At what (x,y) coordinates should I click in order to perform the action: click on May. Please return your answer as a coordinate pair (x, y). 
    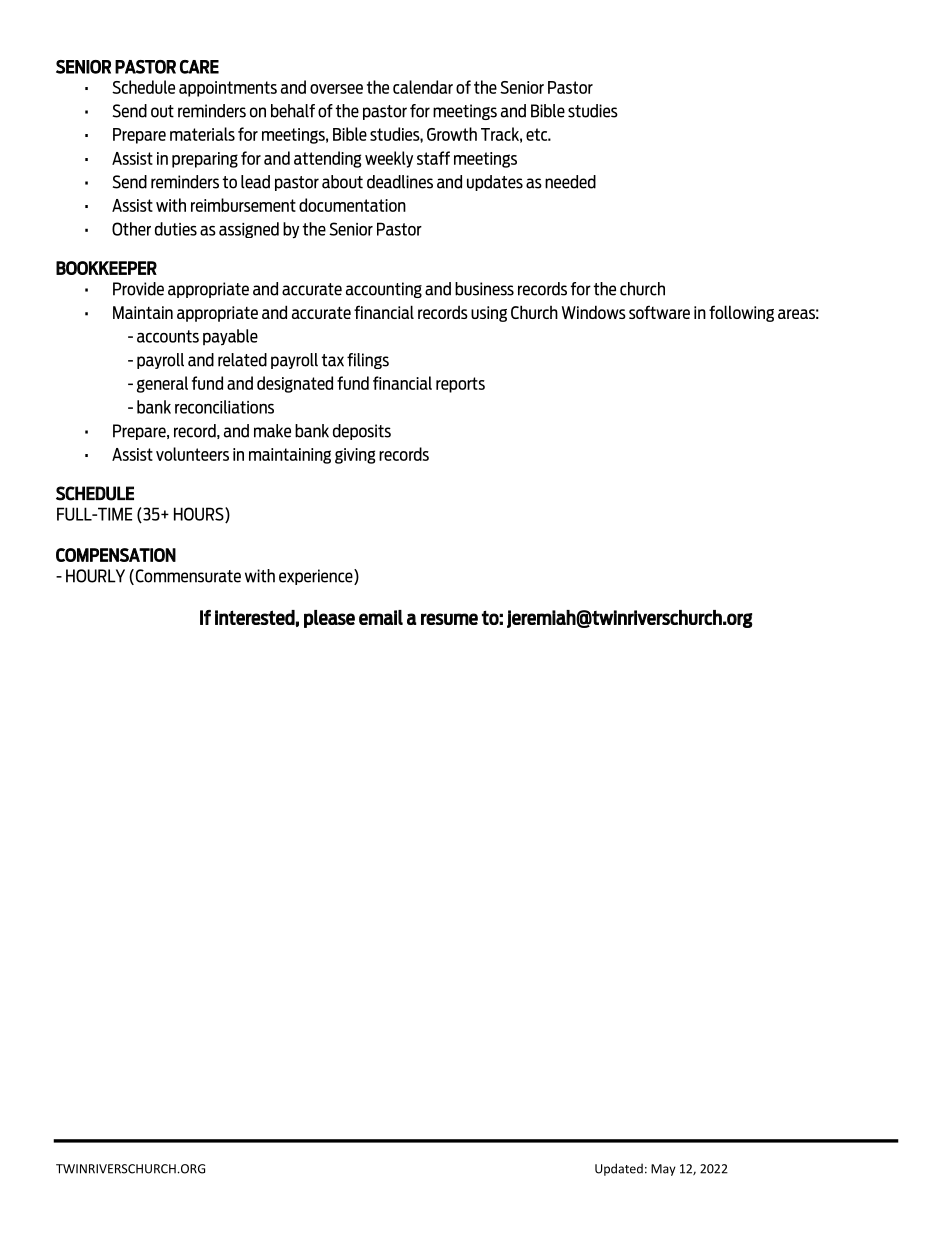
    Looking at the image, I should click on (663, 1170).
